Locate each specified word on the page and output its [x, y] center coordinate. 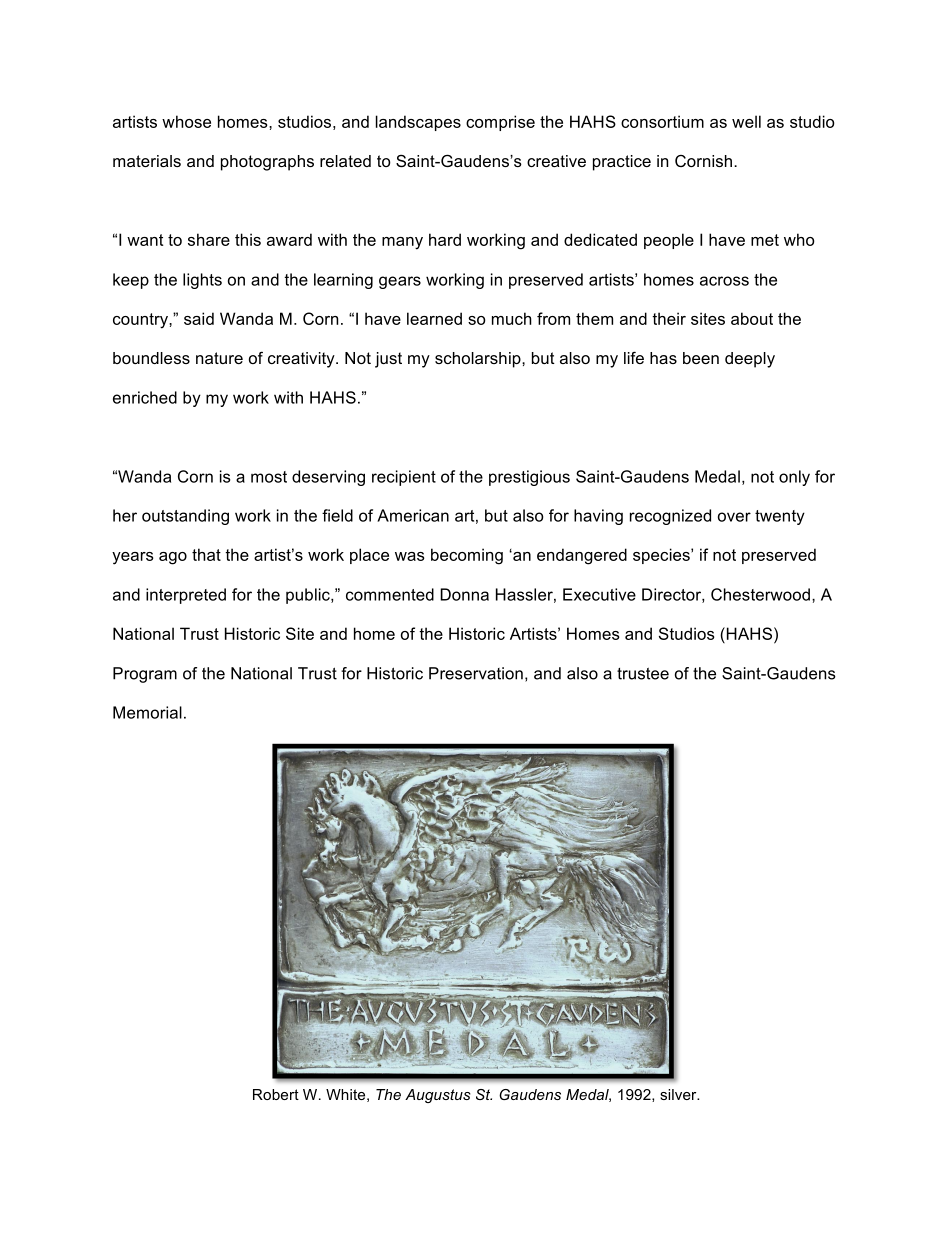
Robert [276, 1094]
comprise [500, 123]
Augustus [438, 1096]
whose [186, 121]
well [746, 121]
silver [679, 1094]
